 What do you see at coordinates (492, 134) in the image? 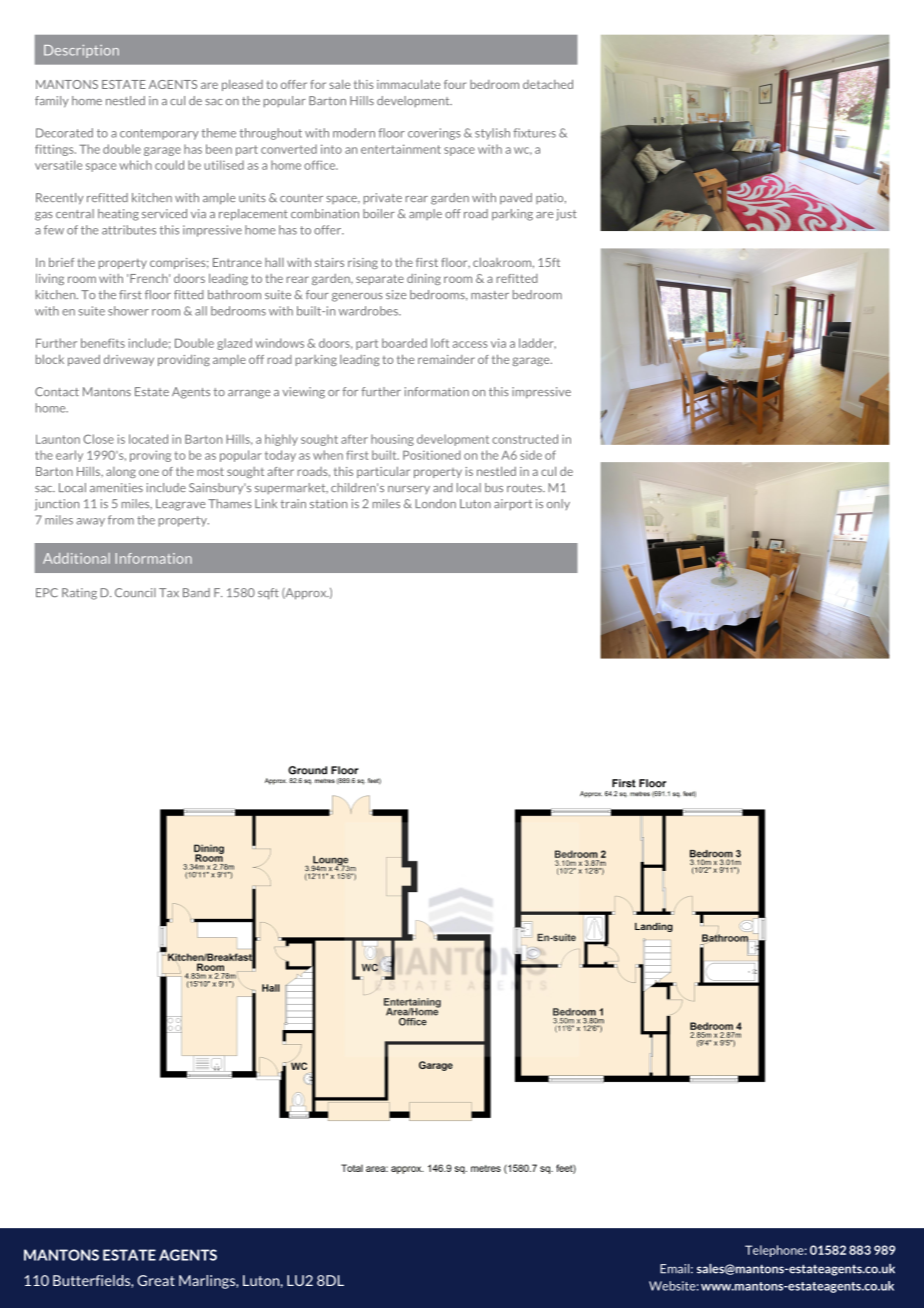
I see `stylish` at bounding box center [492, 134].
